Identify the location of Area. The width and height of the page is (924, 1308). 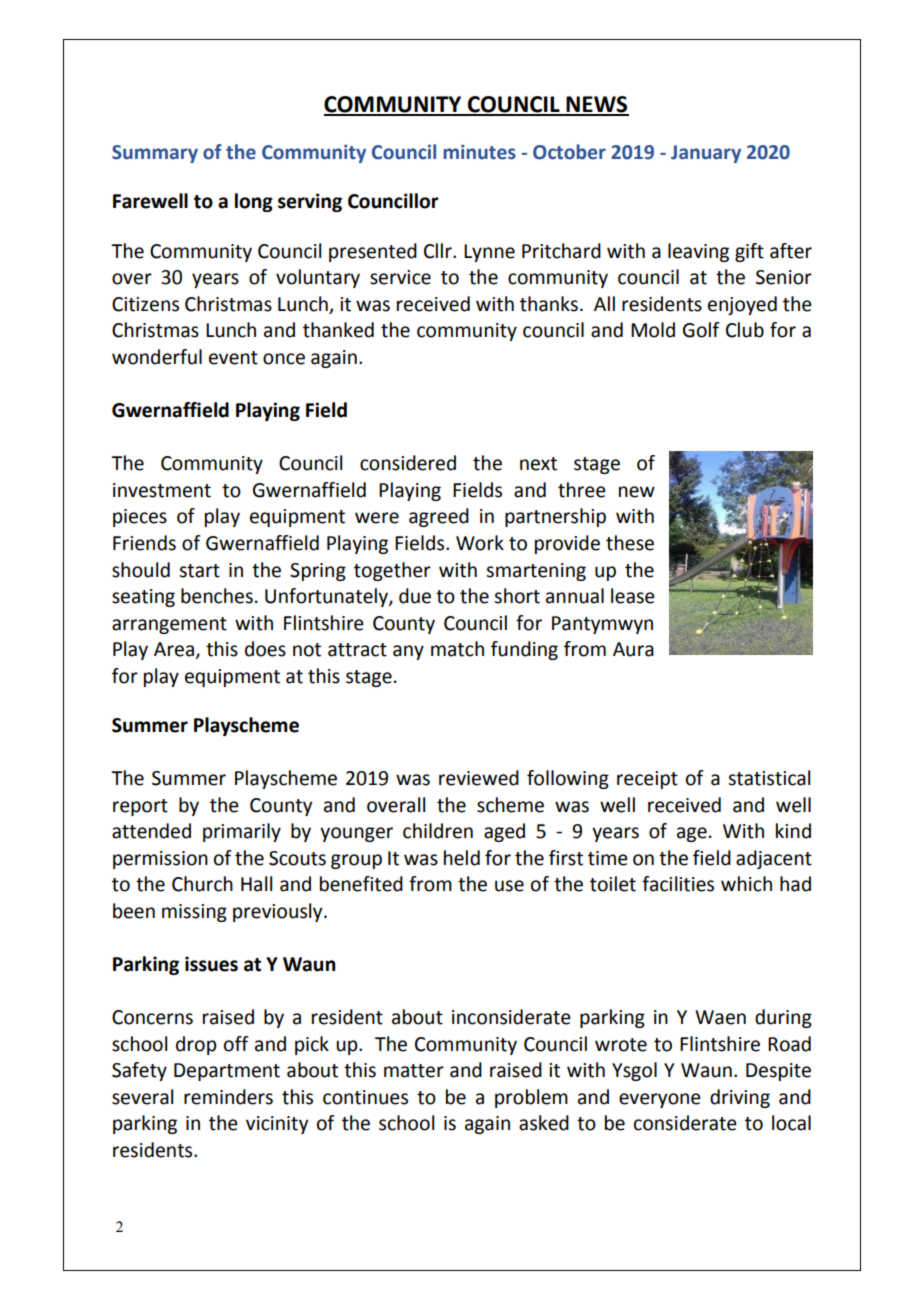
(174, 649).
